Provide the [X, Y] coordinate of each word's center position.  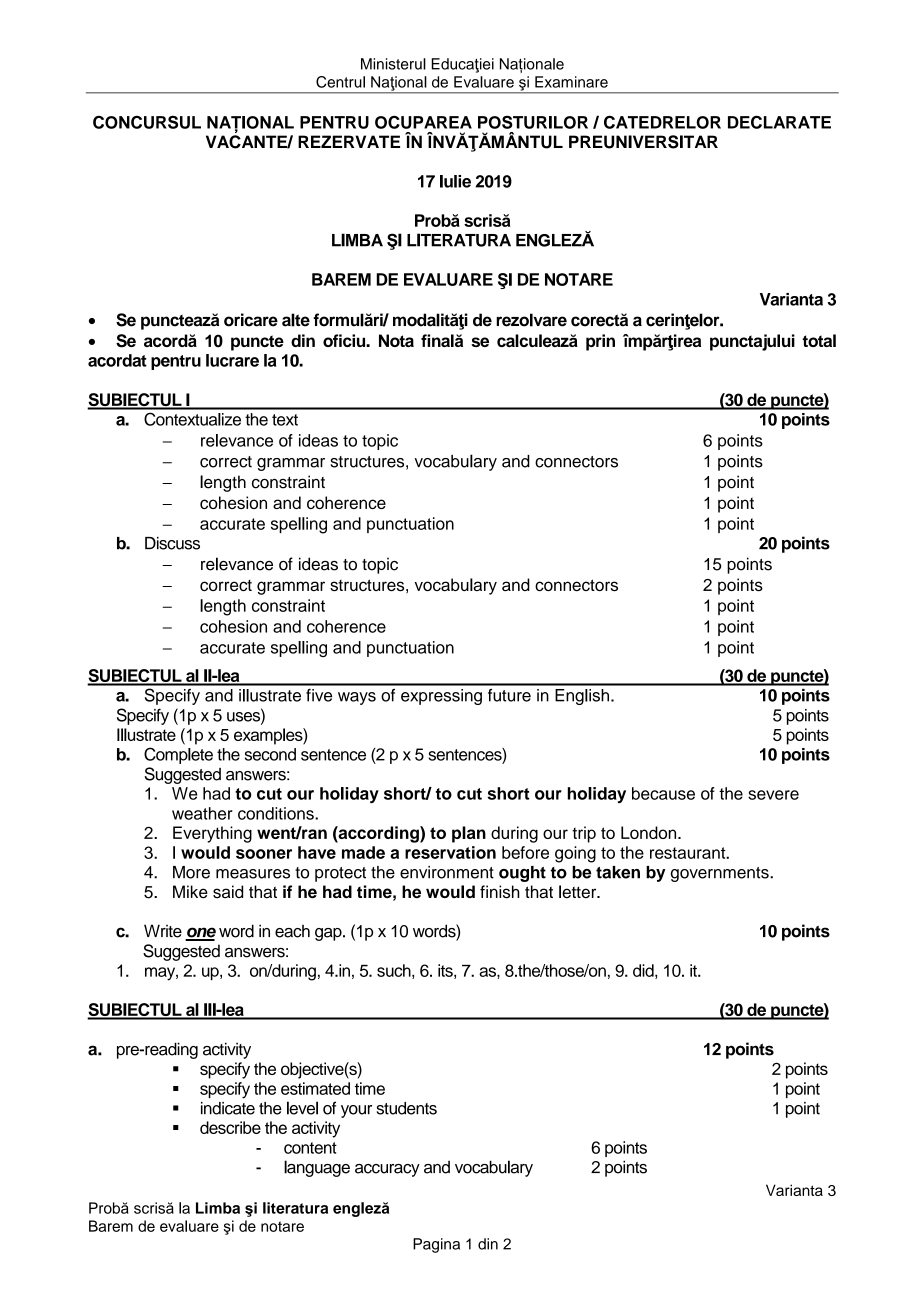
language [317, 1168]
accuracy [387, 1170]
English [582, 697]
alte [296, 320]
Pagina [436, 1245]
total [819, 340]
